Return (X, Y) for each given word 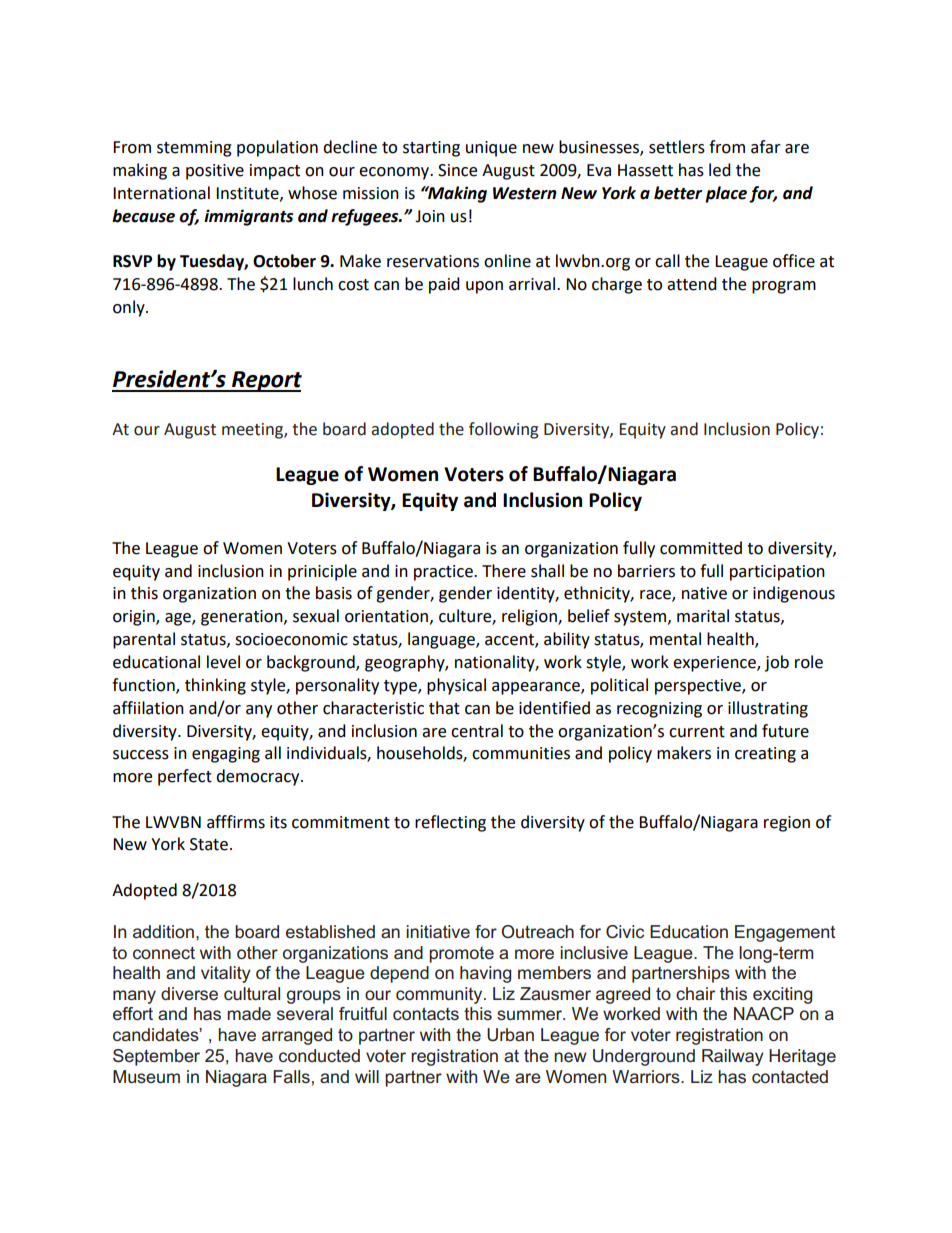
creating (765, 755)
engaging (226, 755)
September (156, 1057)
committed (701, 548)
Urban (510, 1035)
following (504, 430)
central (477, 731)
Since (457, 170)
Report (266, 381)
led (720, 170)
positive (215, 172)
